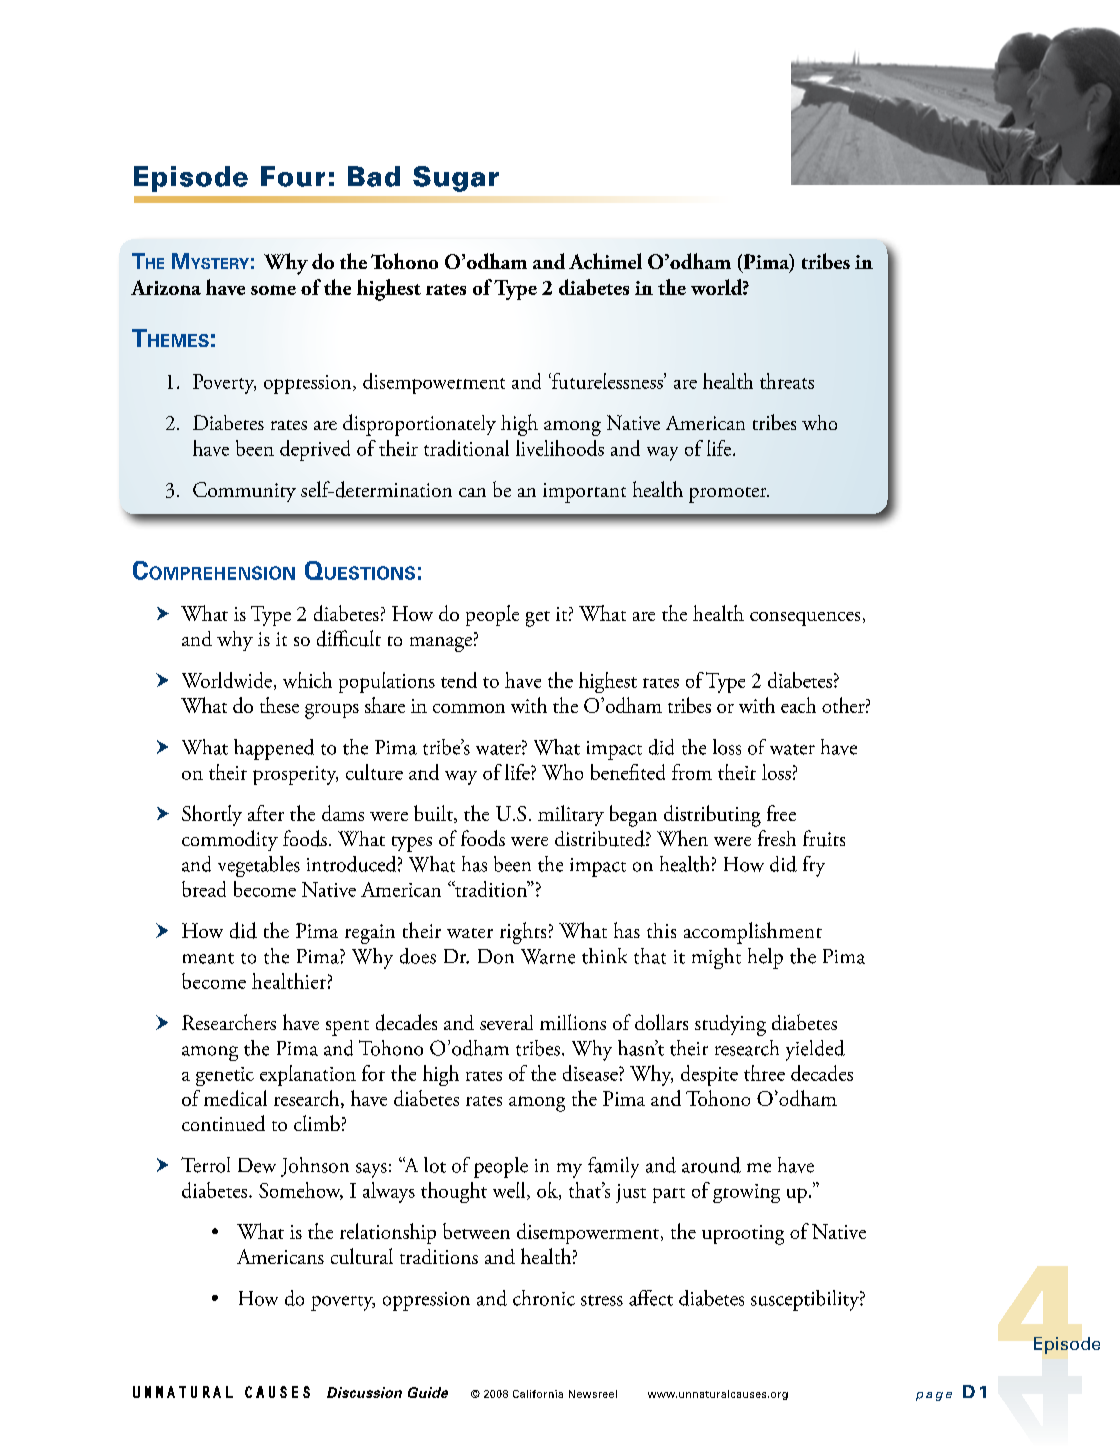  Describe the element at coordinates (441, 644) in the page. I see `manage` at that location.
